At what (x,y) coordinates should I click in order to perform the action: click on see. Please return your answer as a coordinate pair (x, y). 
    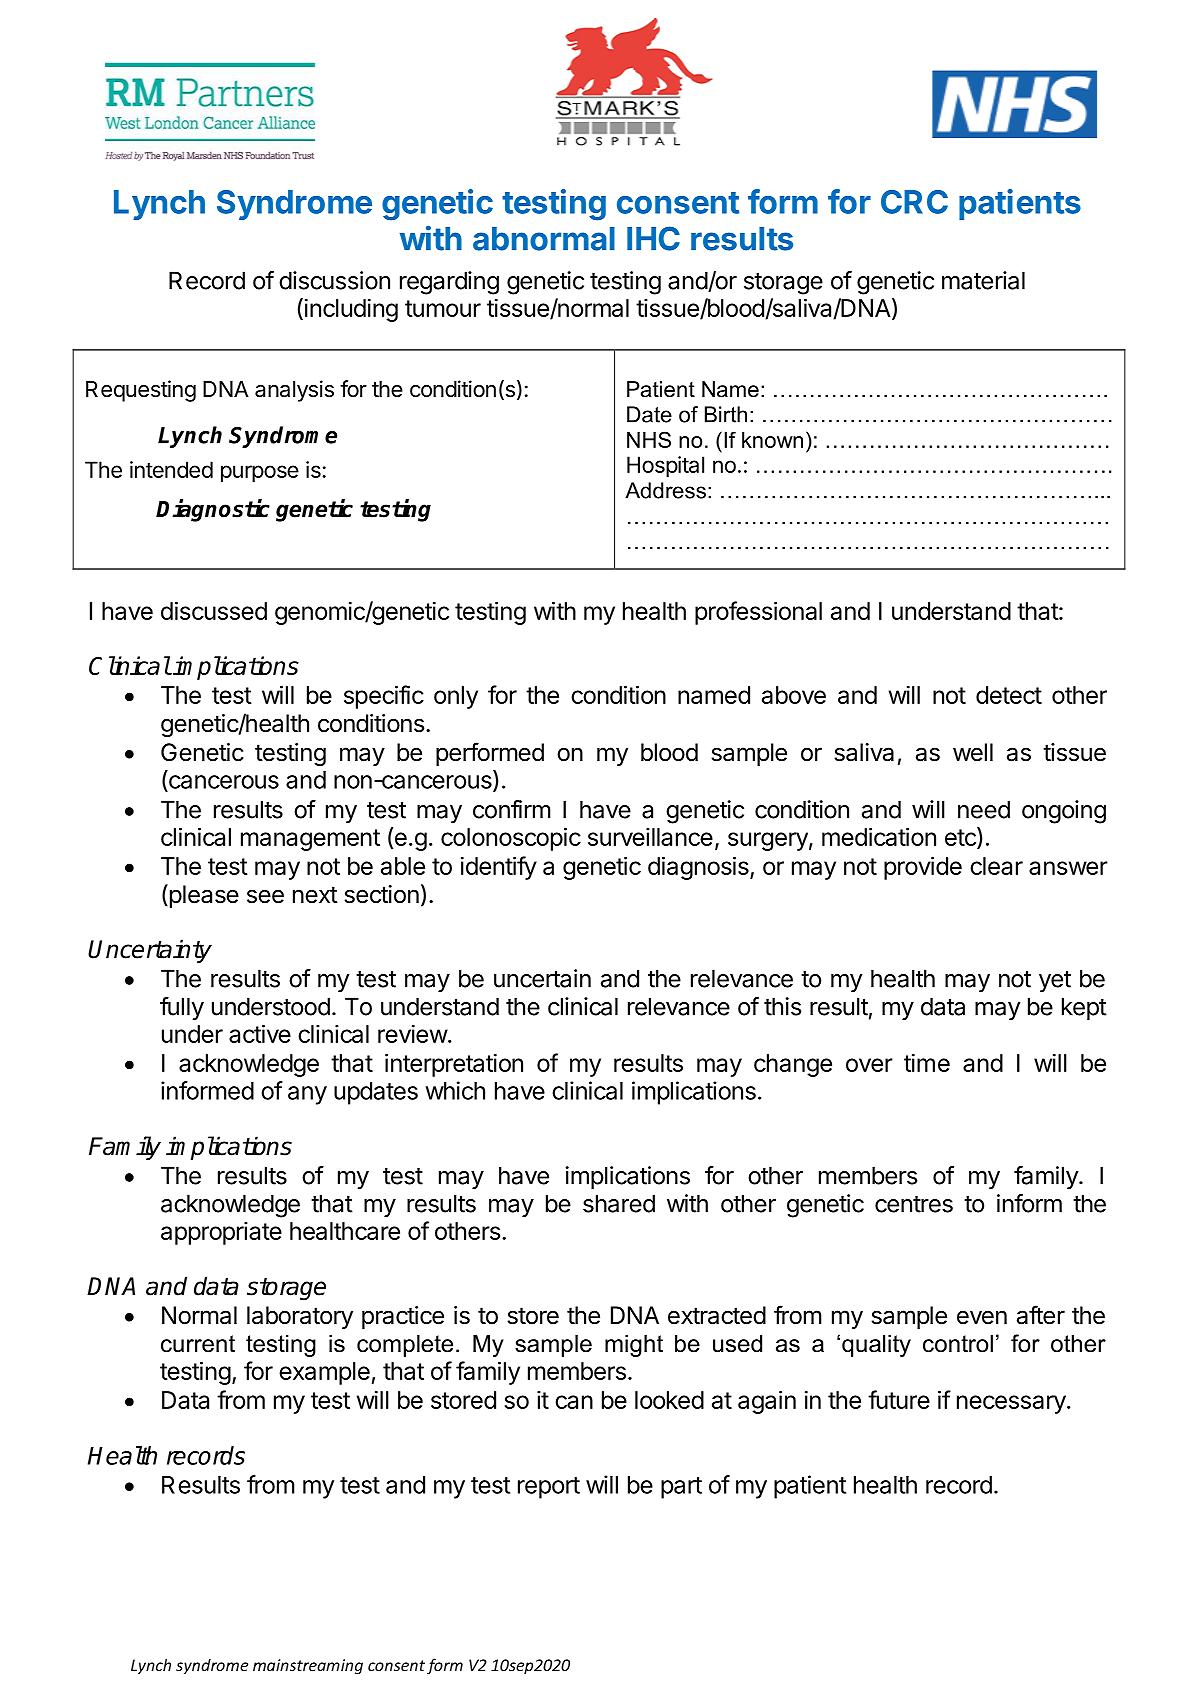
    Looking at the image, I should click on (265, 896).
